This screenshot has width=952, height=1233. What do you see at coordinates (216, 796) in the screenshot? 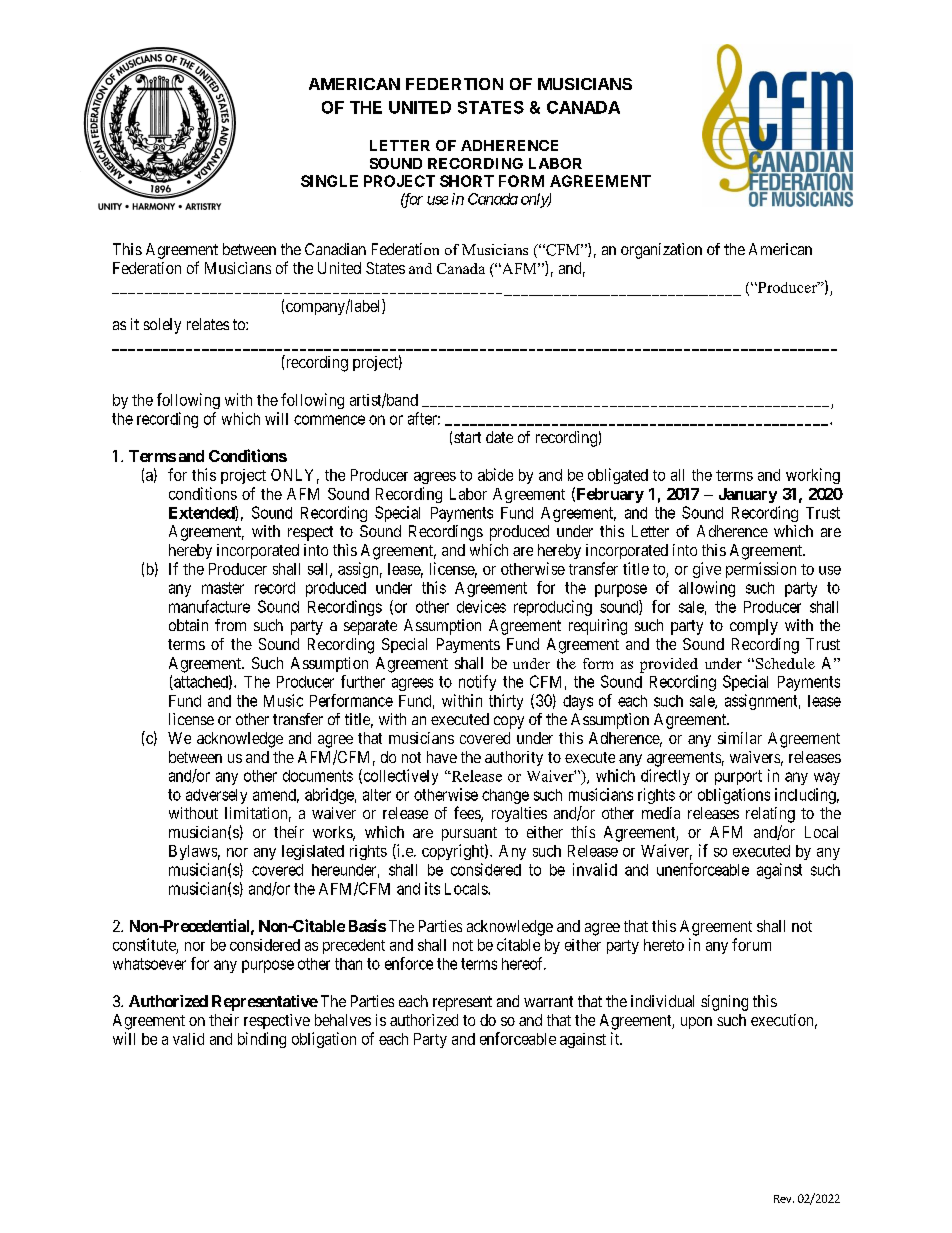
I see `adversely` at bounding box center [216, 796].
